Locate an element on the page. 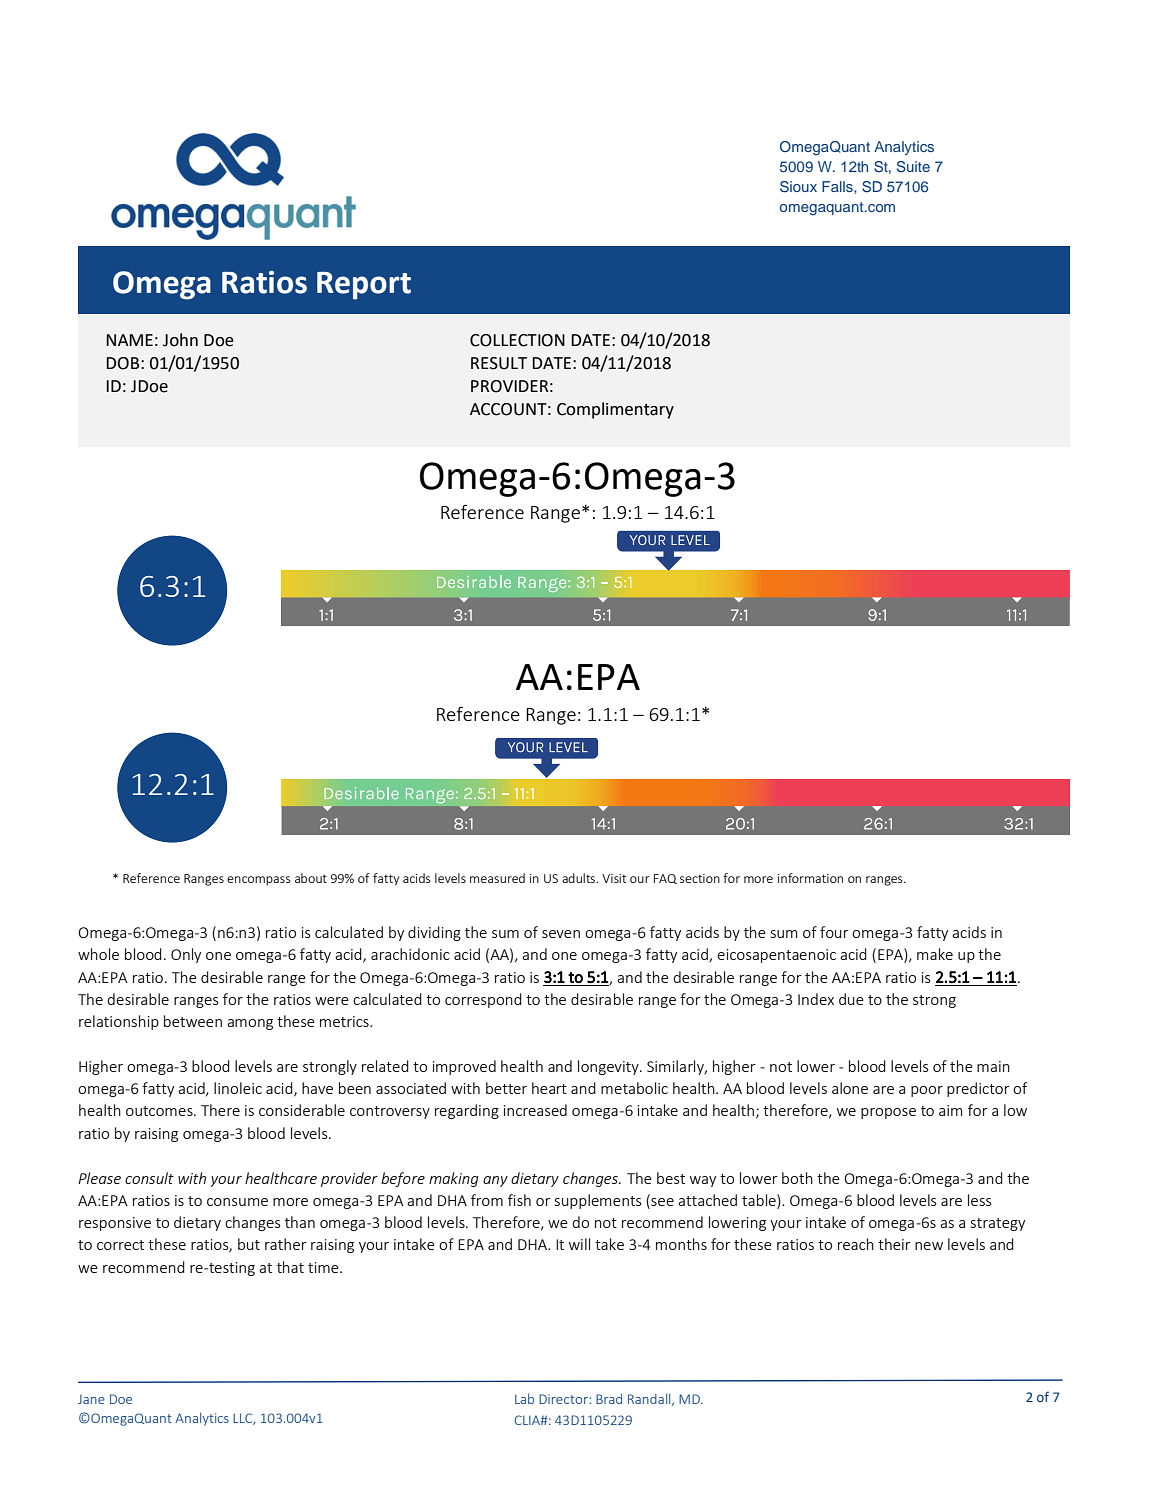 This document has height=1491, width=1152. information is located at coordinates (810, 878).
